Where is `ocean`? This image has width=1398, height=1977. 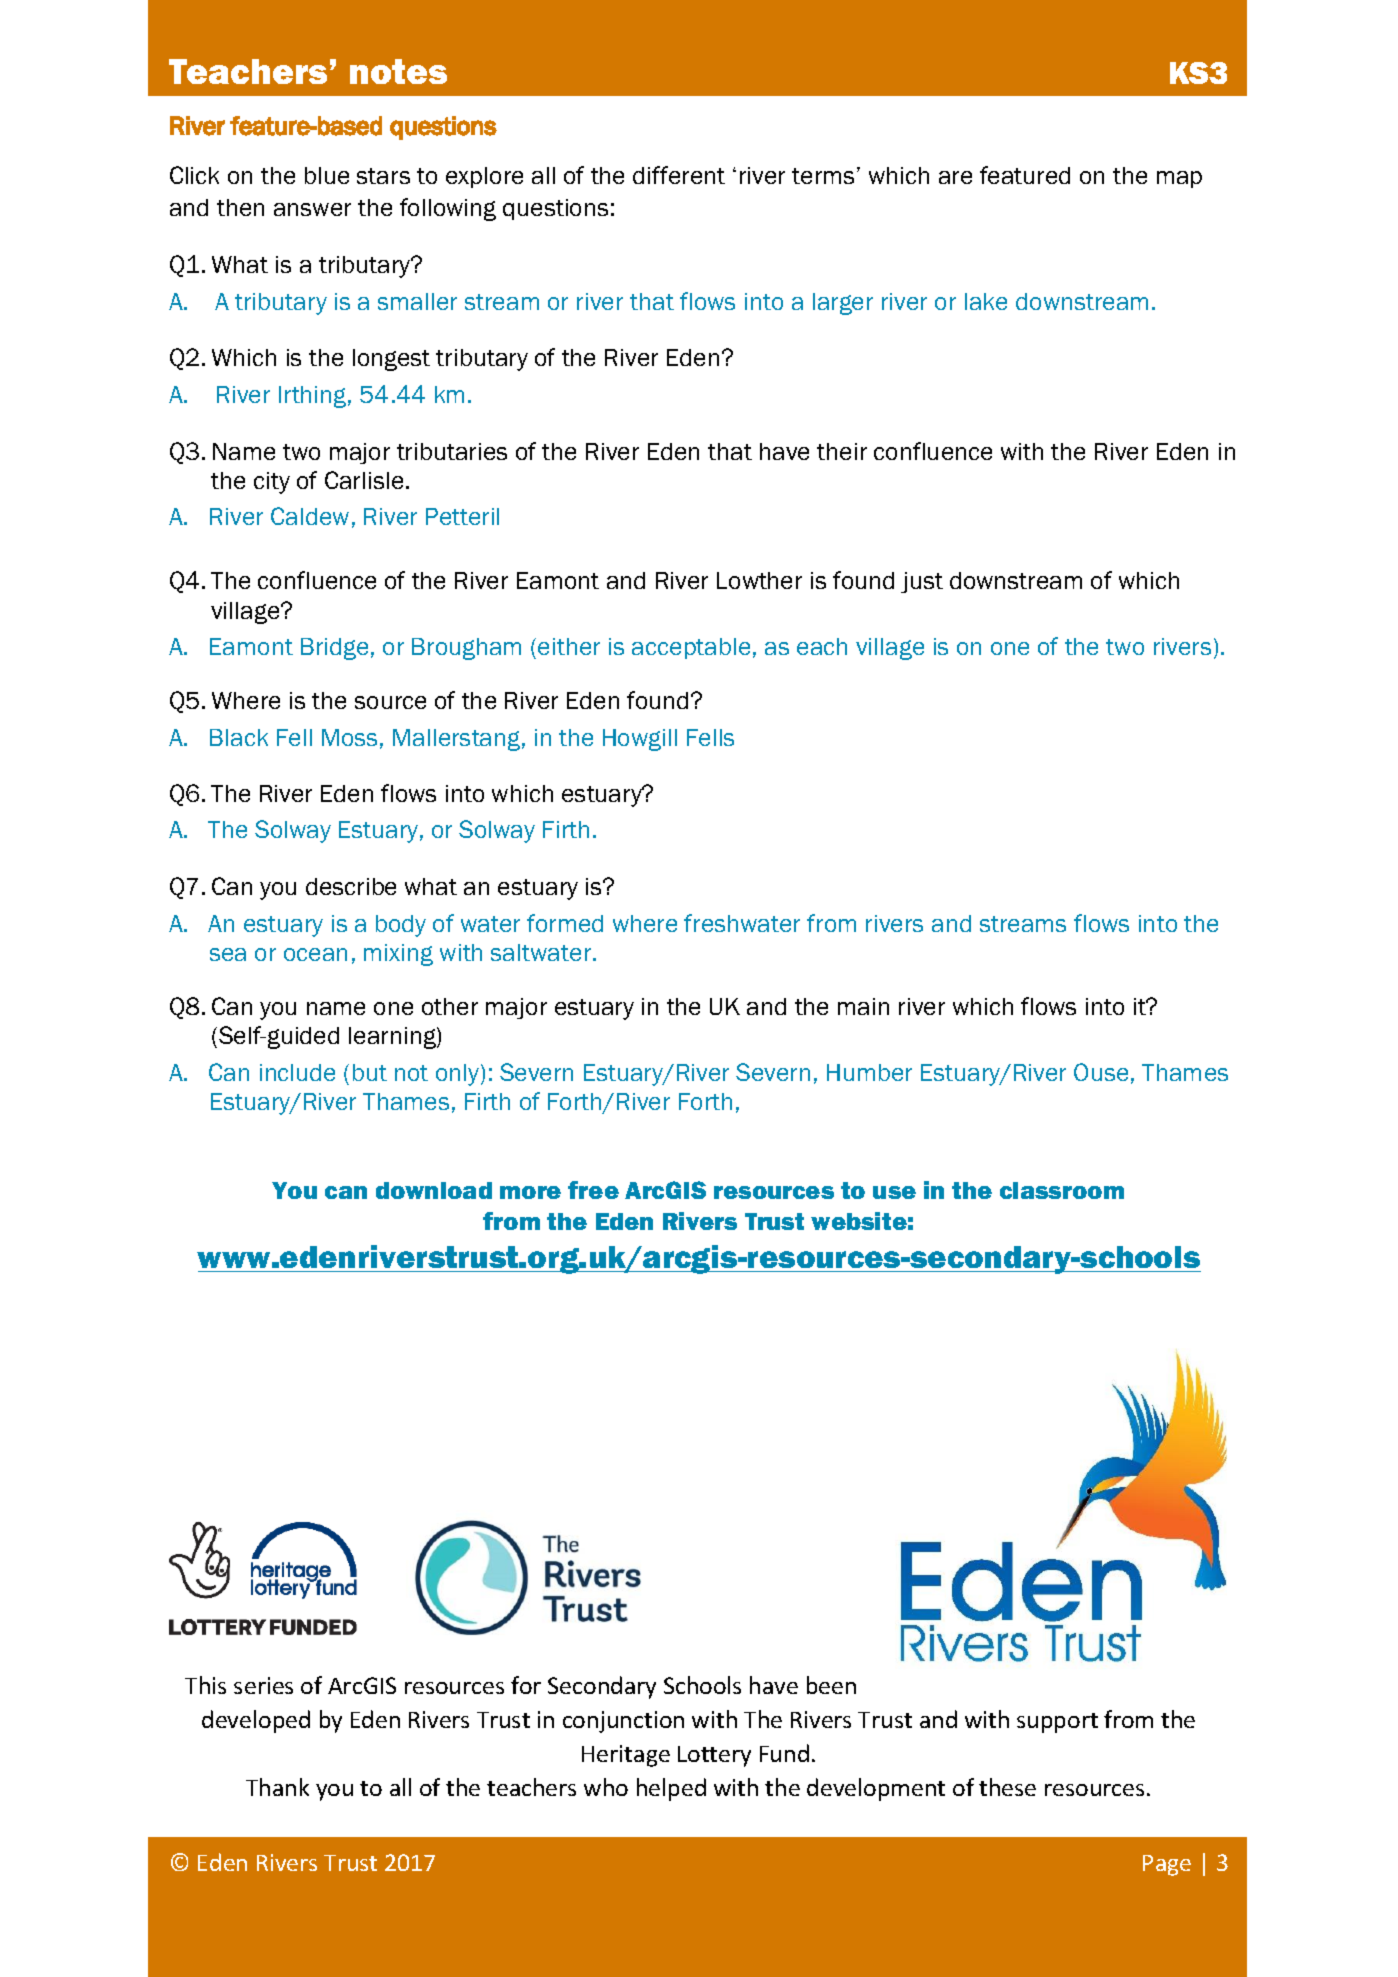
ocean is located at coordinates (315, 954).
